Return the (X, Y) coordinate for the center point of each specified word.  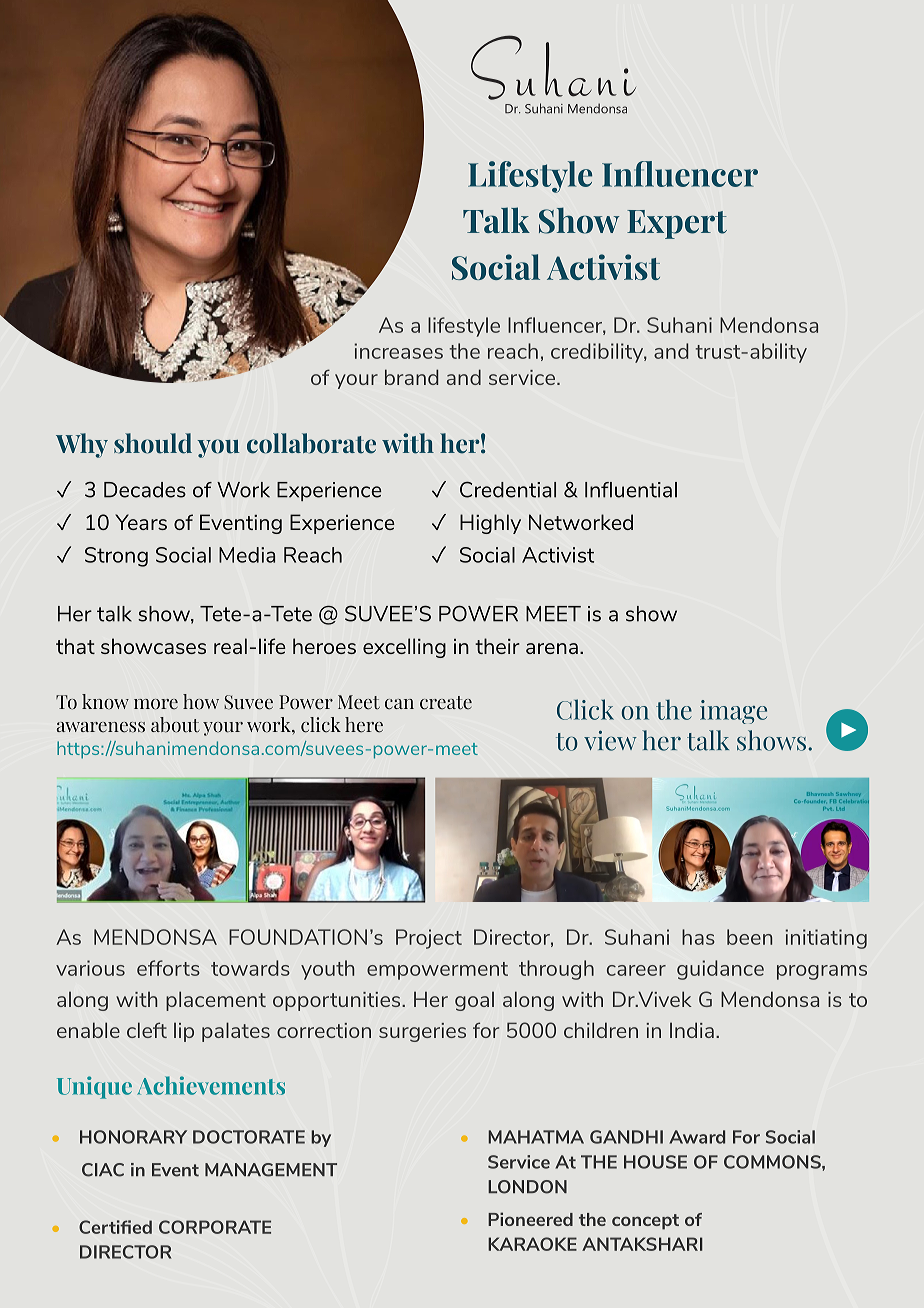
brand (411, 377)
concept (645, 1222)
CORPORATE (215, 1227)
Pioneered (530, 1219)
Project (429, 939)
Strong (116, 557)
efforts (168, 968)
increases (398, 351)
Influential (631, 490)
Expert (677, 224)
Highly (490, 524)
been (749, 937)
